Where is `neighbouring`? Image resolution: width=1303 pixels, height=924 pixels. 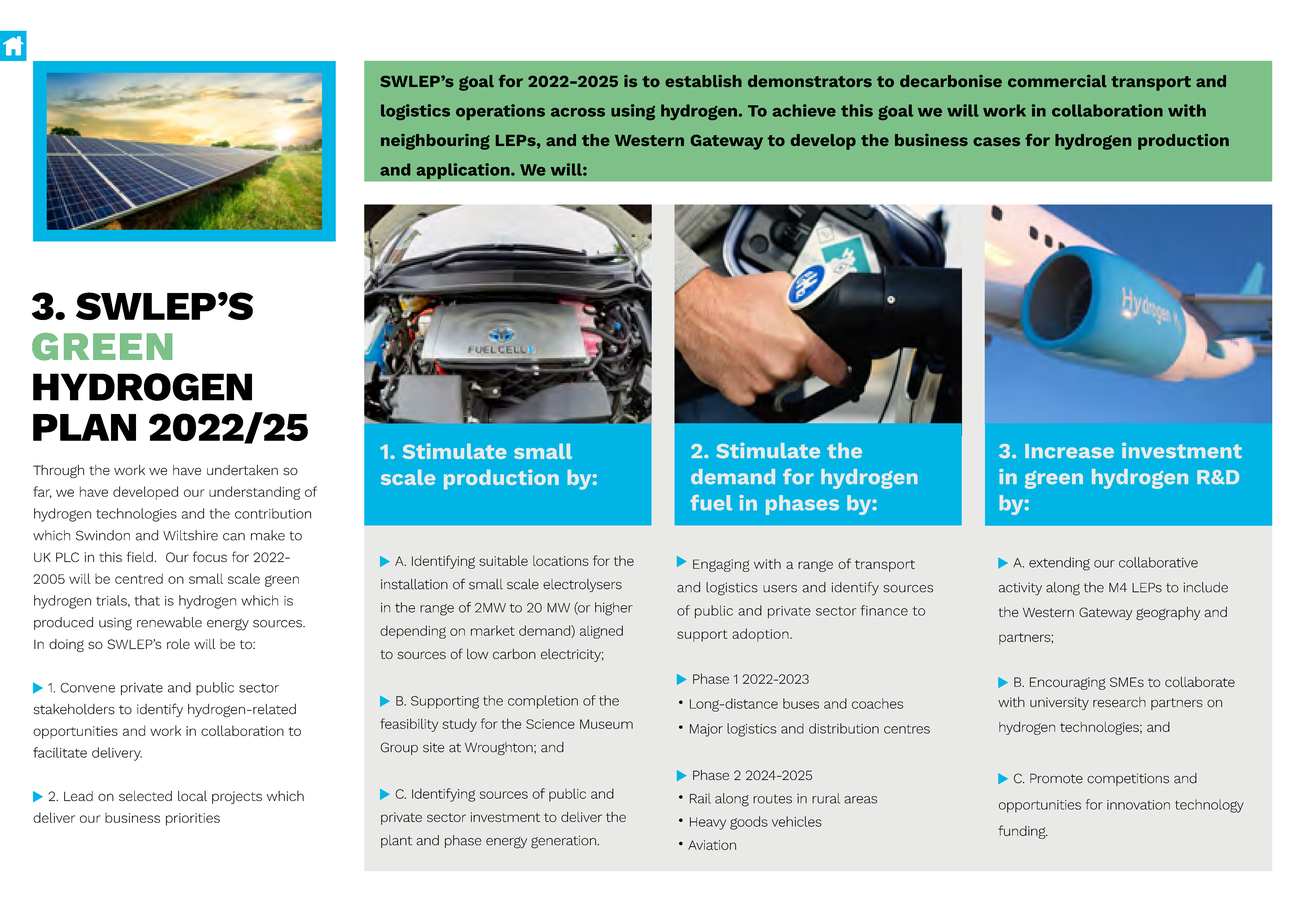 neighbouring is located at coordinates (435, 142).
